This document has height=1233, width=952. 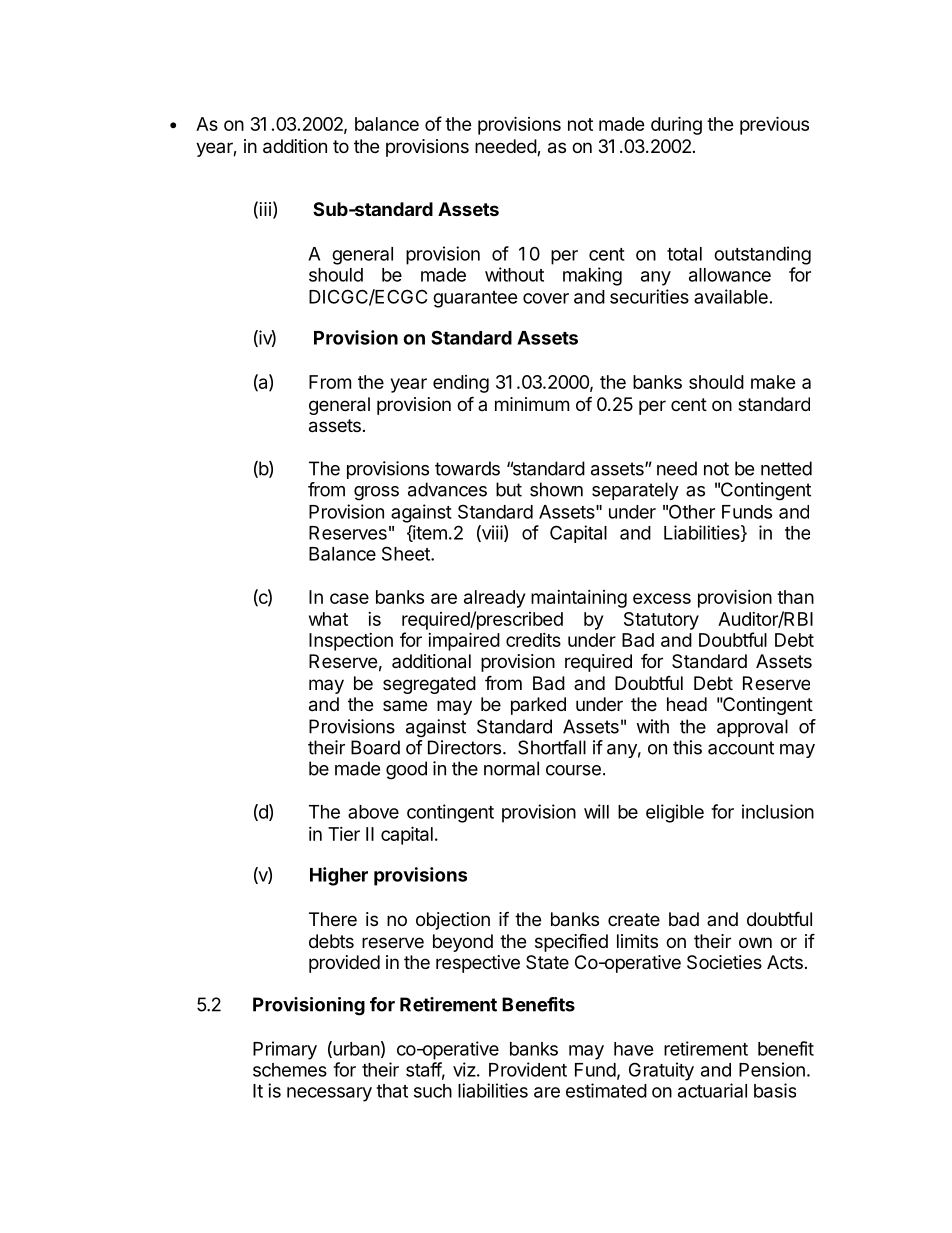 What do you see at coordinates (712, 1090) in the document?
I see `actuarial` at bounding box center [712, 1090].
